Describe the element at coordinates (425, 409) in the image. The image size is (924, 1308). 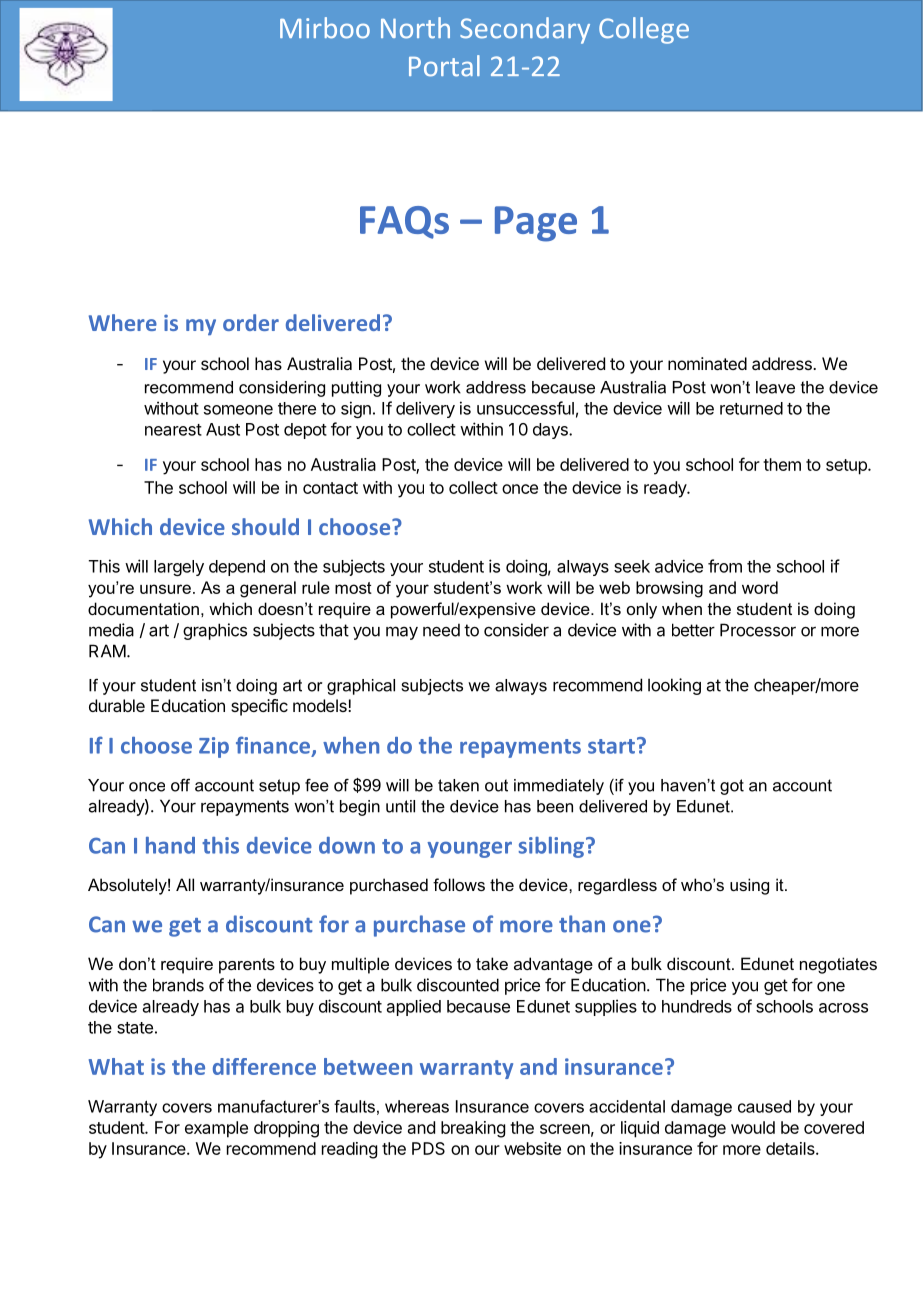
I see `delivery` at that location.
